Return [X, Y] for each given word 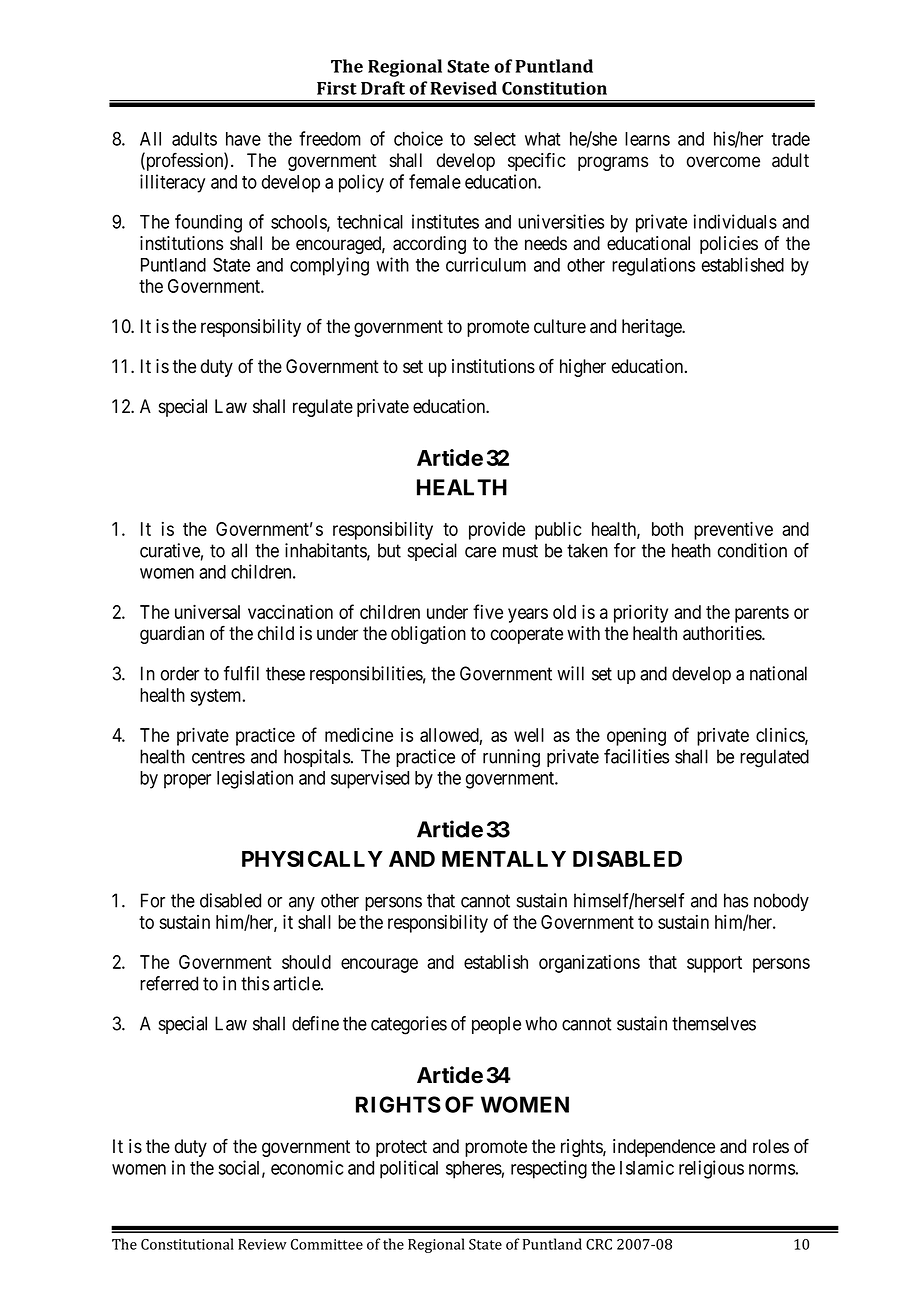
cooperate [527, 635]
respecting [549, 1169]
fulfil [241, 673]
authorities [723, 633]
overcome [723, 162]
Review [262, 1244]
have [243, 139]
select [495, 139]
